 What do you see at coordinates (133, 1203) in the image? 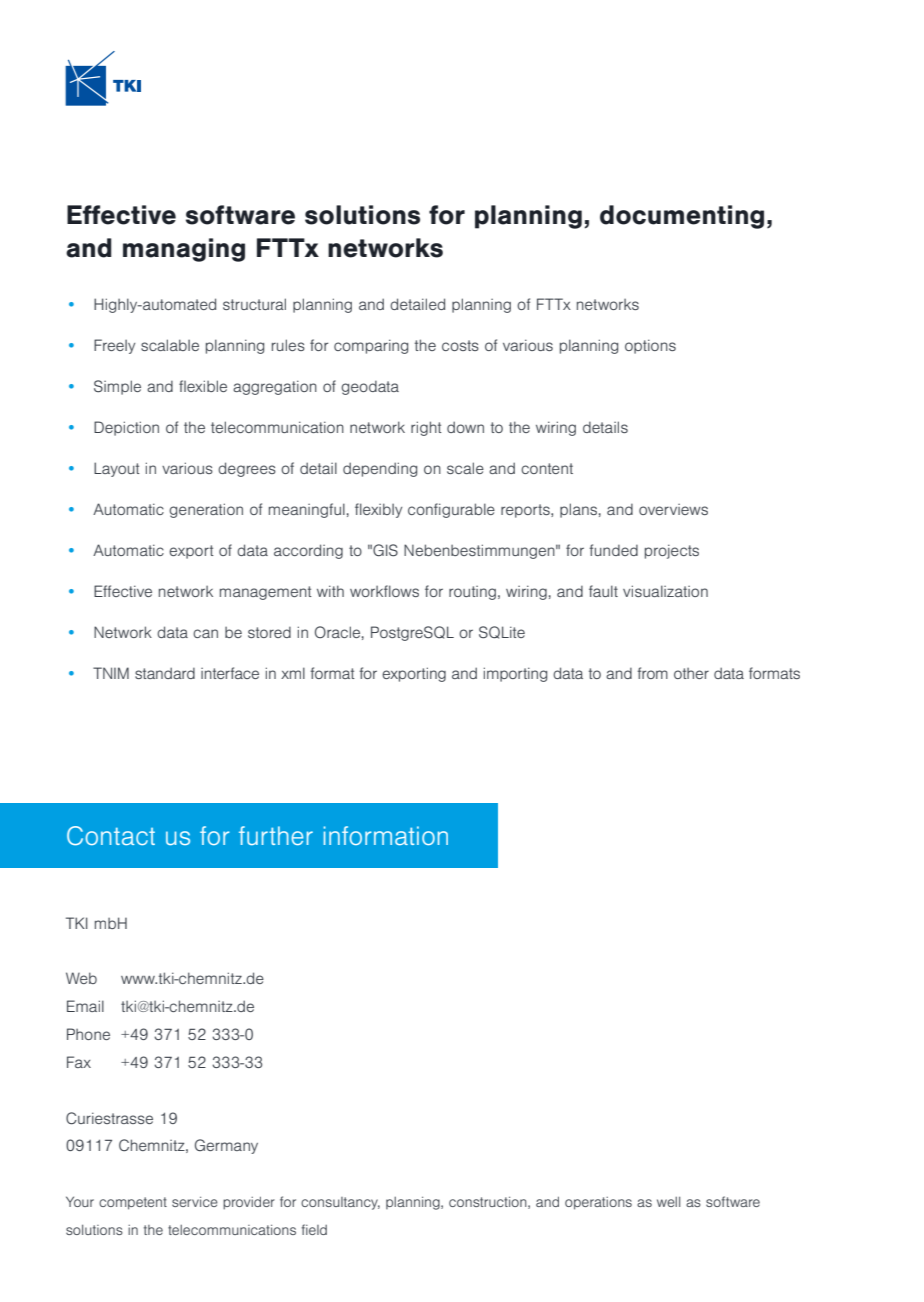
I see `competent` at bounding box center [133, 1203].
